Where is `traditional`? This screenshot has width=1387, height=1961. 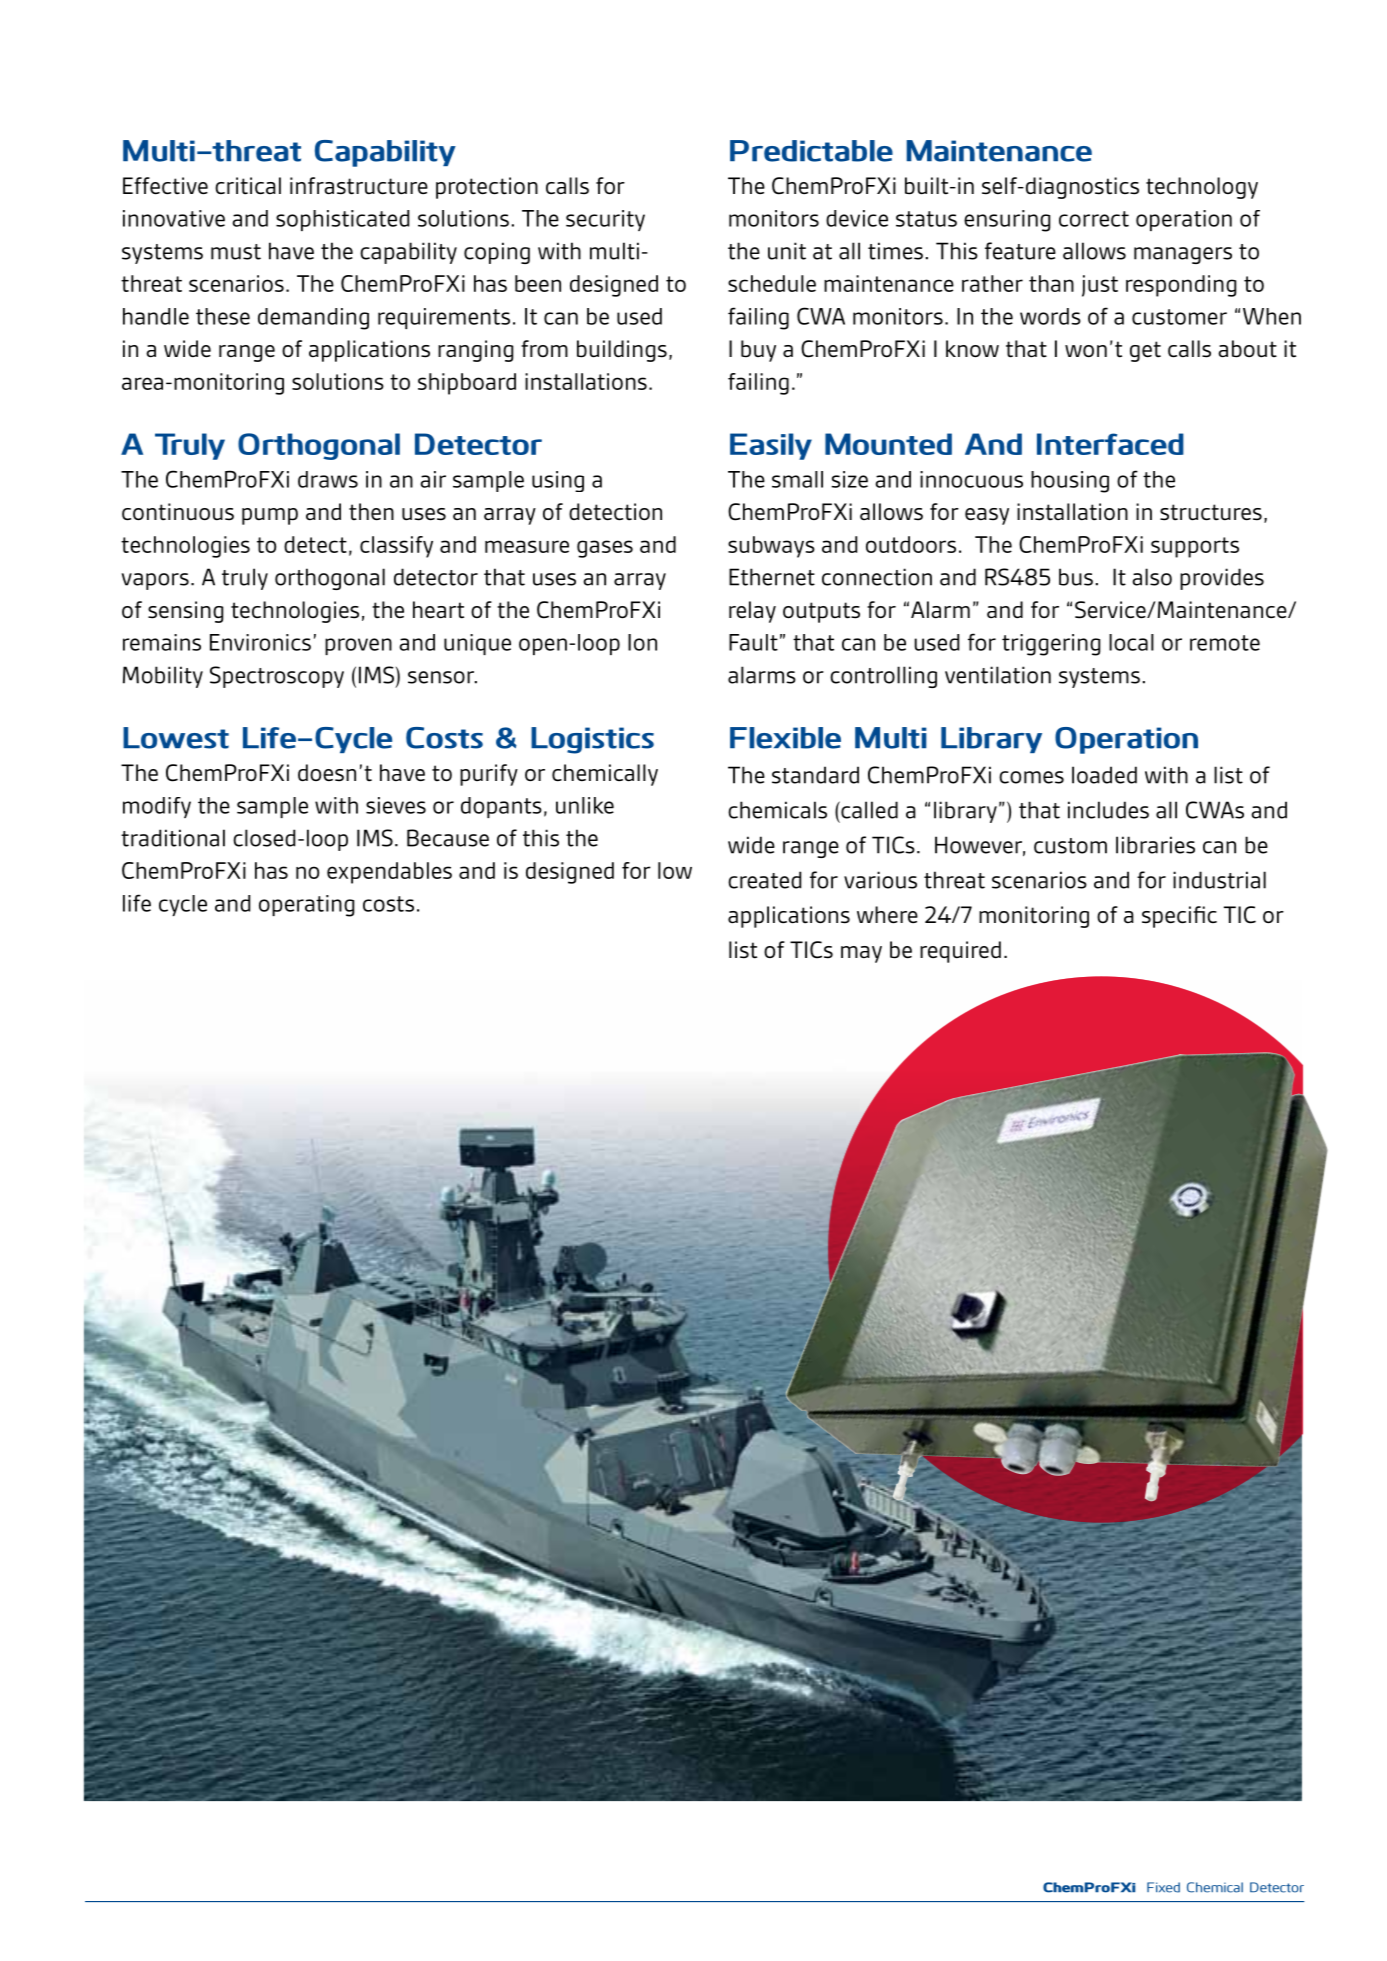
traditional is located at coordinates (173, 838).
